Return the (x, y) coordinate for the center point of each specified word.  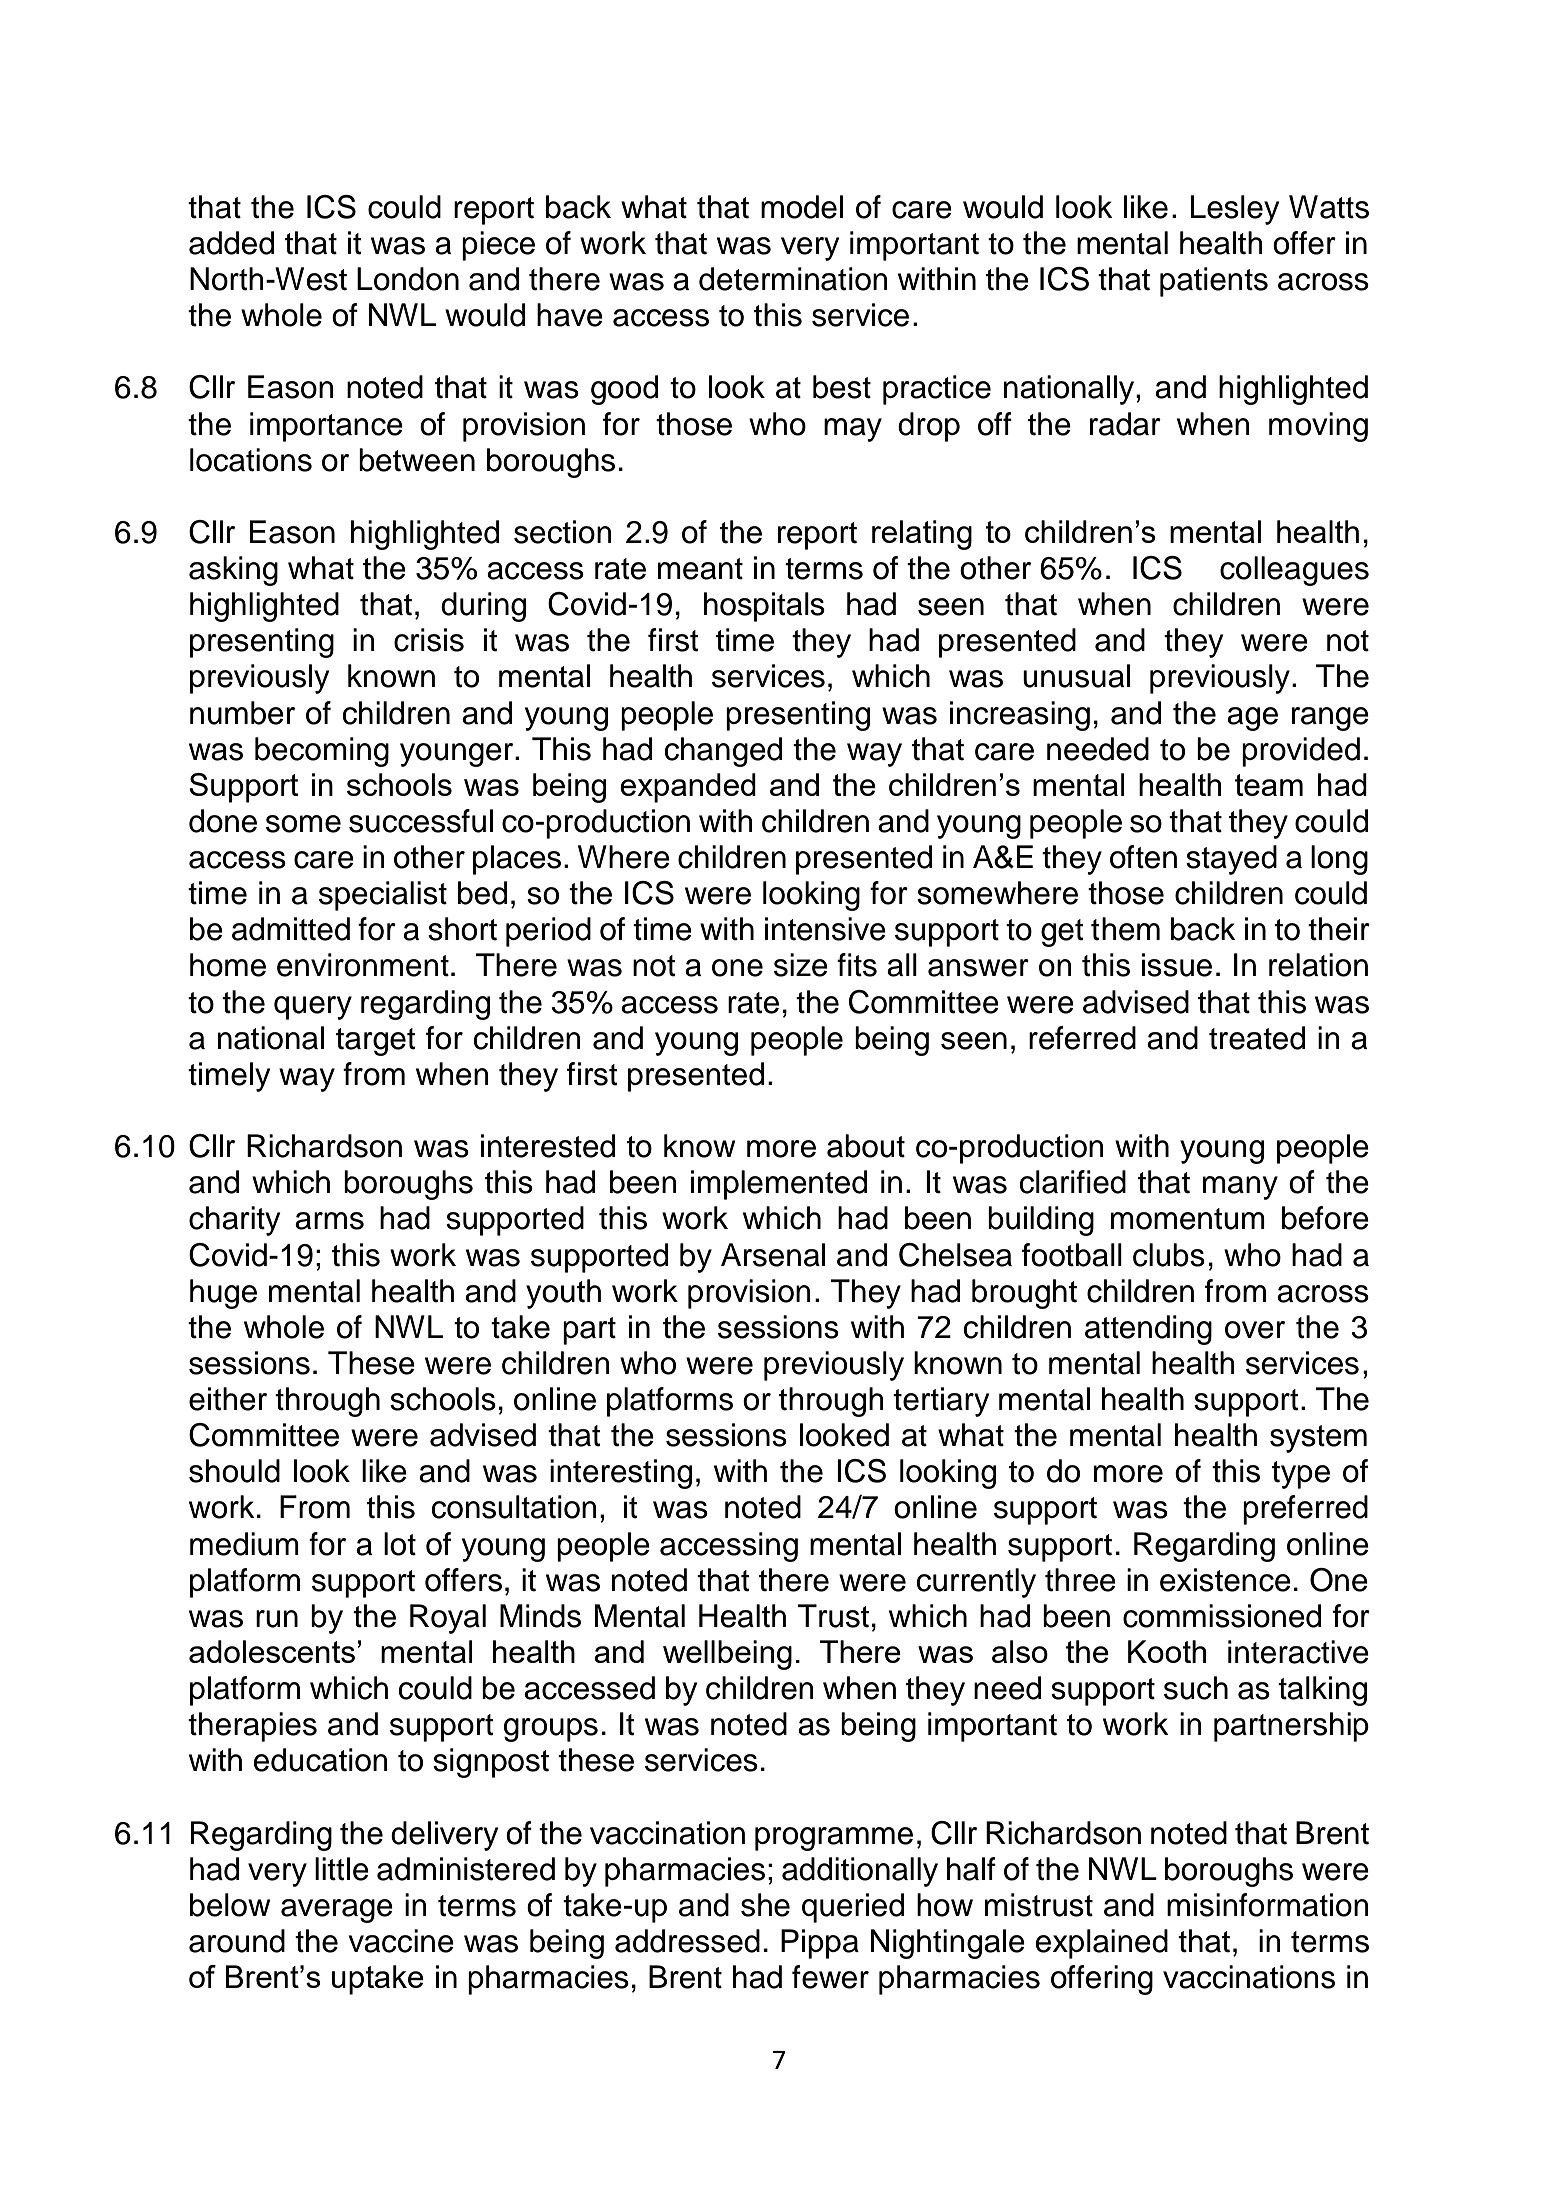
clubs (1169, 1255)
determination (793, 279)
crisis (429, 640)
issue (1177, 965)
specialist (383, 896)
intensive (825, 929)
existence (1225, 1580)
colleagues (1294, 571)
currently (976, 1583)
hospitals (764, 607)
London (408, 279)
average (337, 1911)
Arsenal (773, 1255)
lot (400, 1544)
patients (1214, 282)
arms (329, 1221)
